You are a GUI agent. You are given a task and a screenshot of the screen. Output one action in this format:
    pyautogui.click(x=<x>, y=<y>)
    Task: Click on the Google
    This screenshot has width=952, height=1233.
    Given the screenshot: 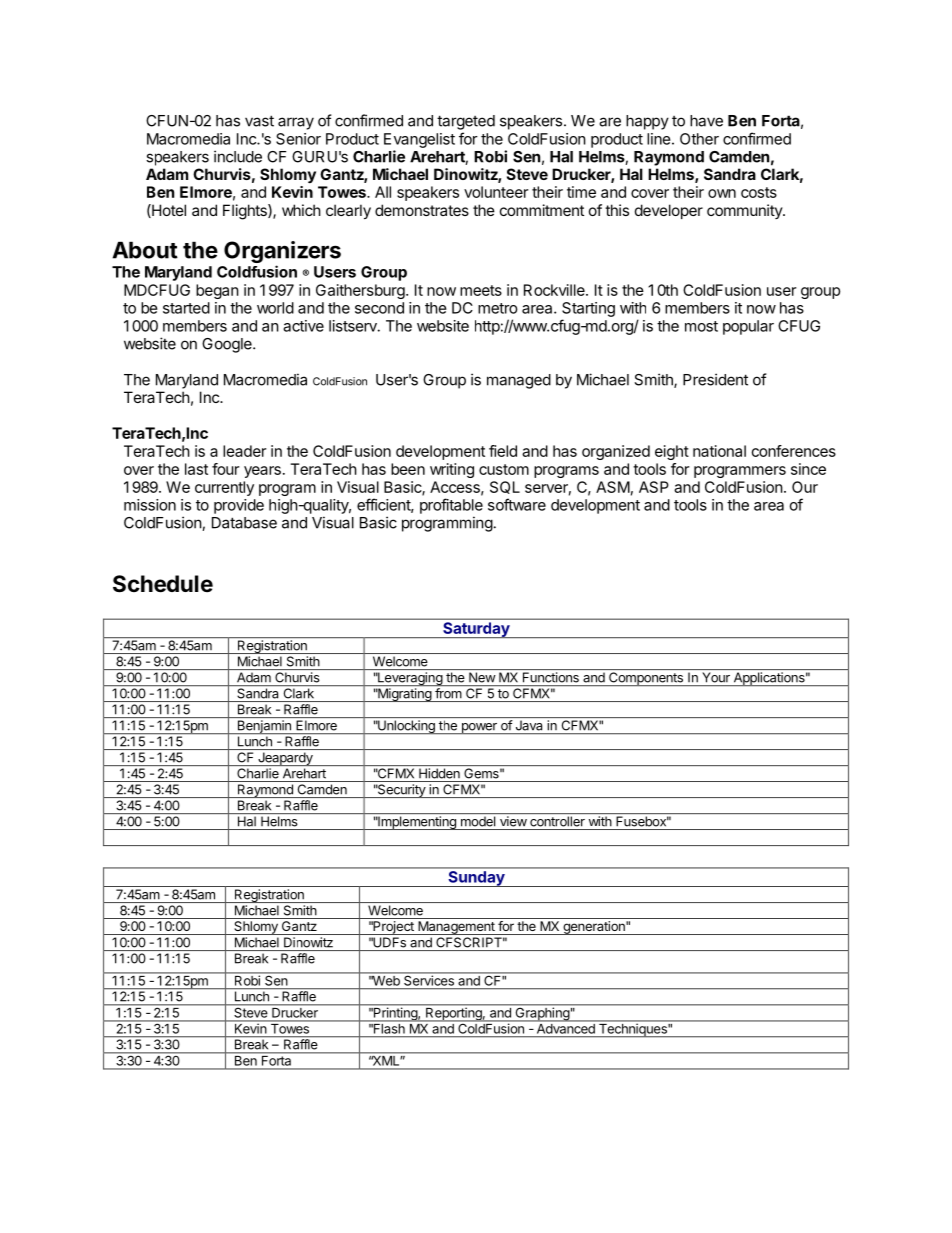 What is the action you would take?
    pyautogui.click(x=228, y=345)
